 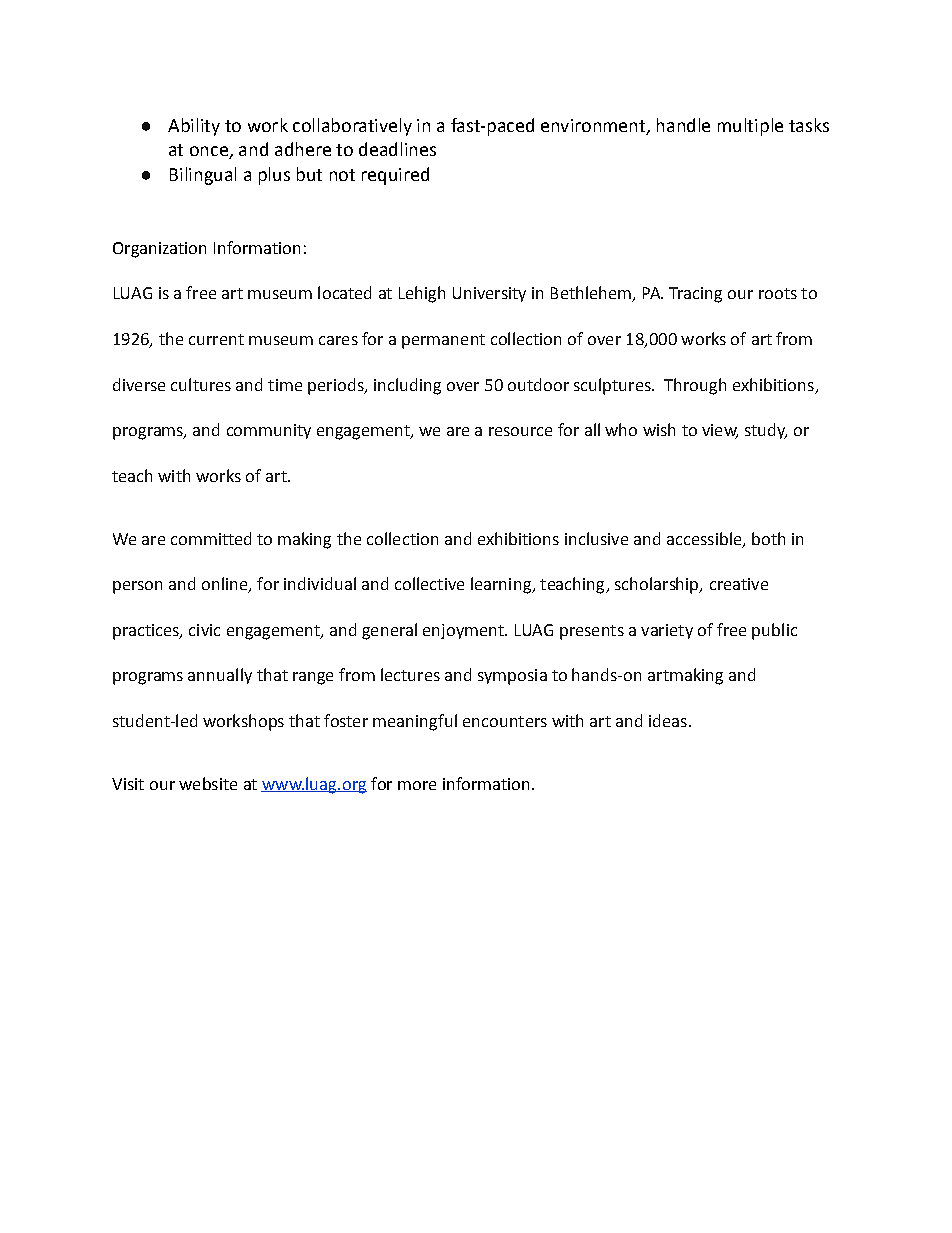 What do you see at coordinates (720, 431) in the screenshot?
I see `view` at bounding box center [720, 431].
